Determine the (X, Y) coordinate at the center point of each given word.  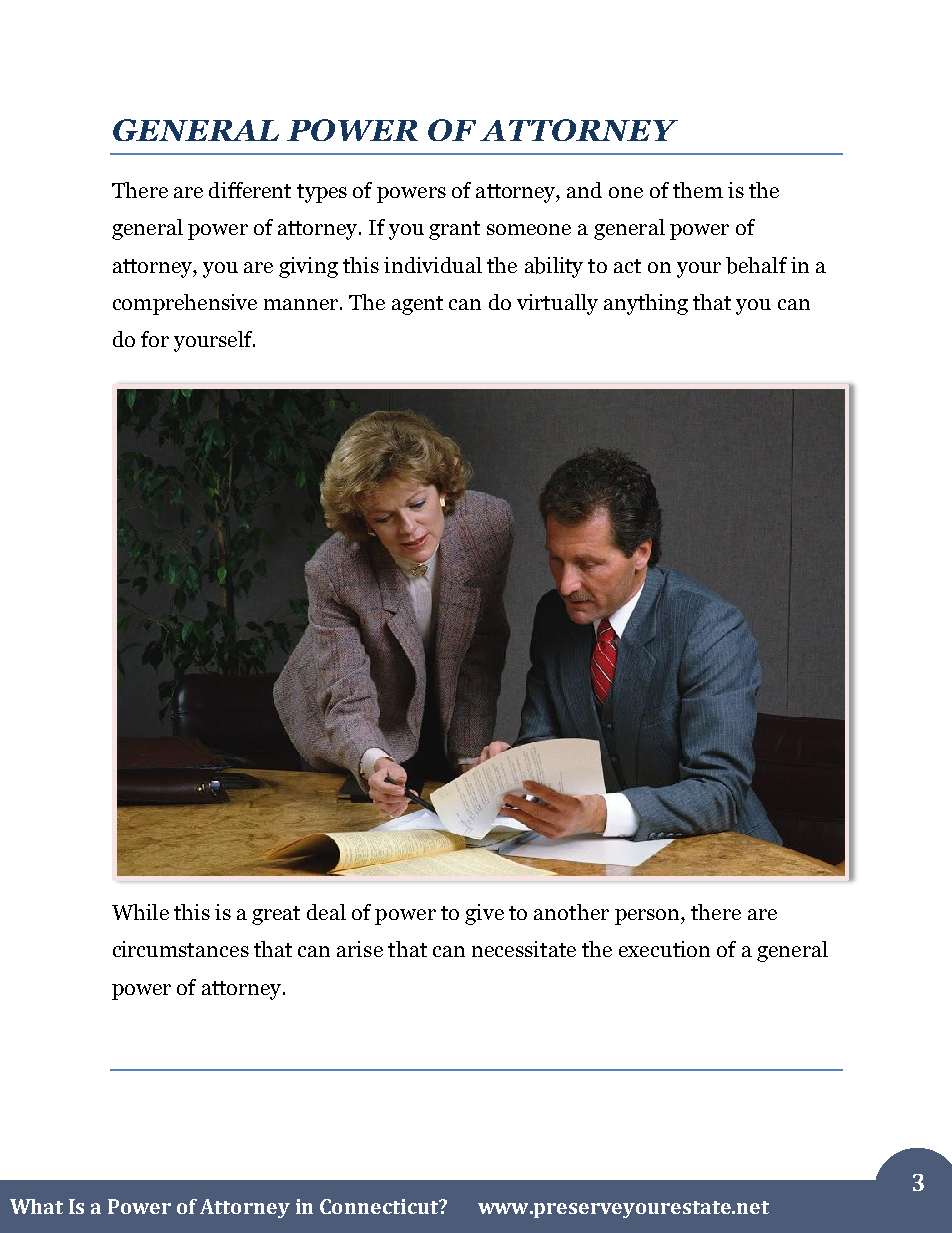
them (698, 190)
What (36, 1206)
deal (326, 912)
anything (646, 304)
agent (417, 305)
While (140, 912)
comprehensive (185, 304)
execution (664, 949)
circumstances (181, 949)
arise (360, 949)
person (648, 917)
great (276, 915)
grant (454, 230)
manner (301, 304)
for (155, 339)
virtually (557, 304)
